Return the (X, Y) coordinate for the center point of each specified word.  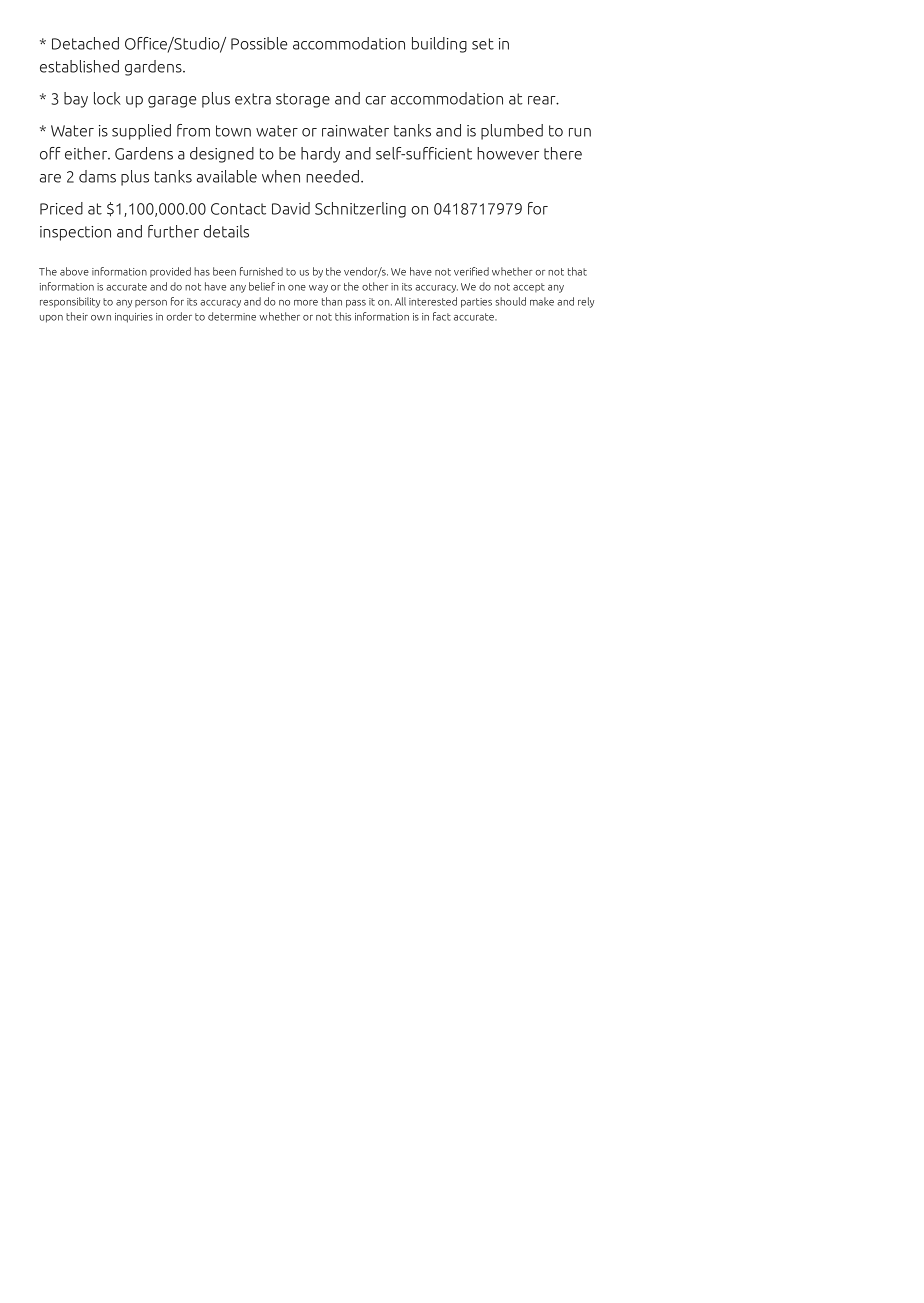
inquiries (134, 318)
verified (471, 271)
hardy (320, 155)
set (483, 44)
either (87, 153)
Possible (259, 43)
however (508, 153)
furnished (261, 271)
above (74, 271)
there (563, 153)
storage (303, 100)
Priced (61, 208)
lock (107, 98)
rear (543, 100)
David (291, 208)
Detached (85, 43)
